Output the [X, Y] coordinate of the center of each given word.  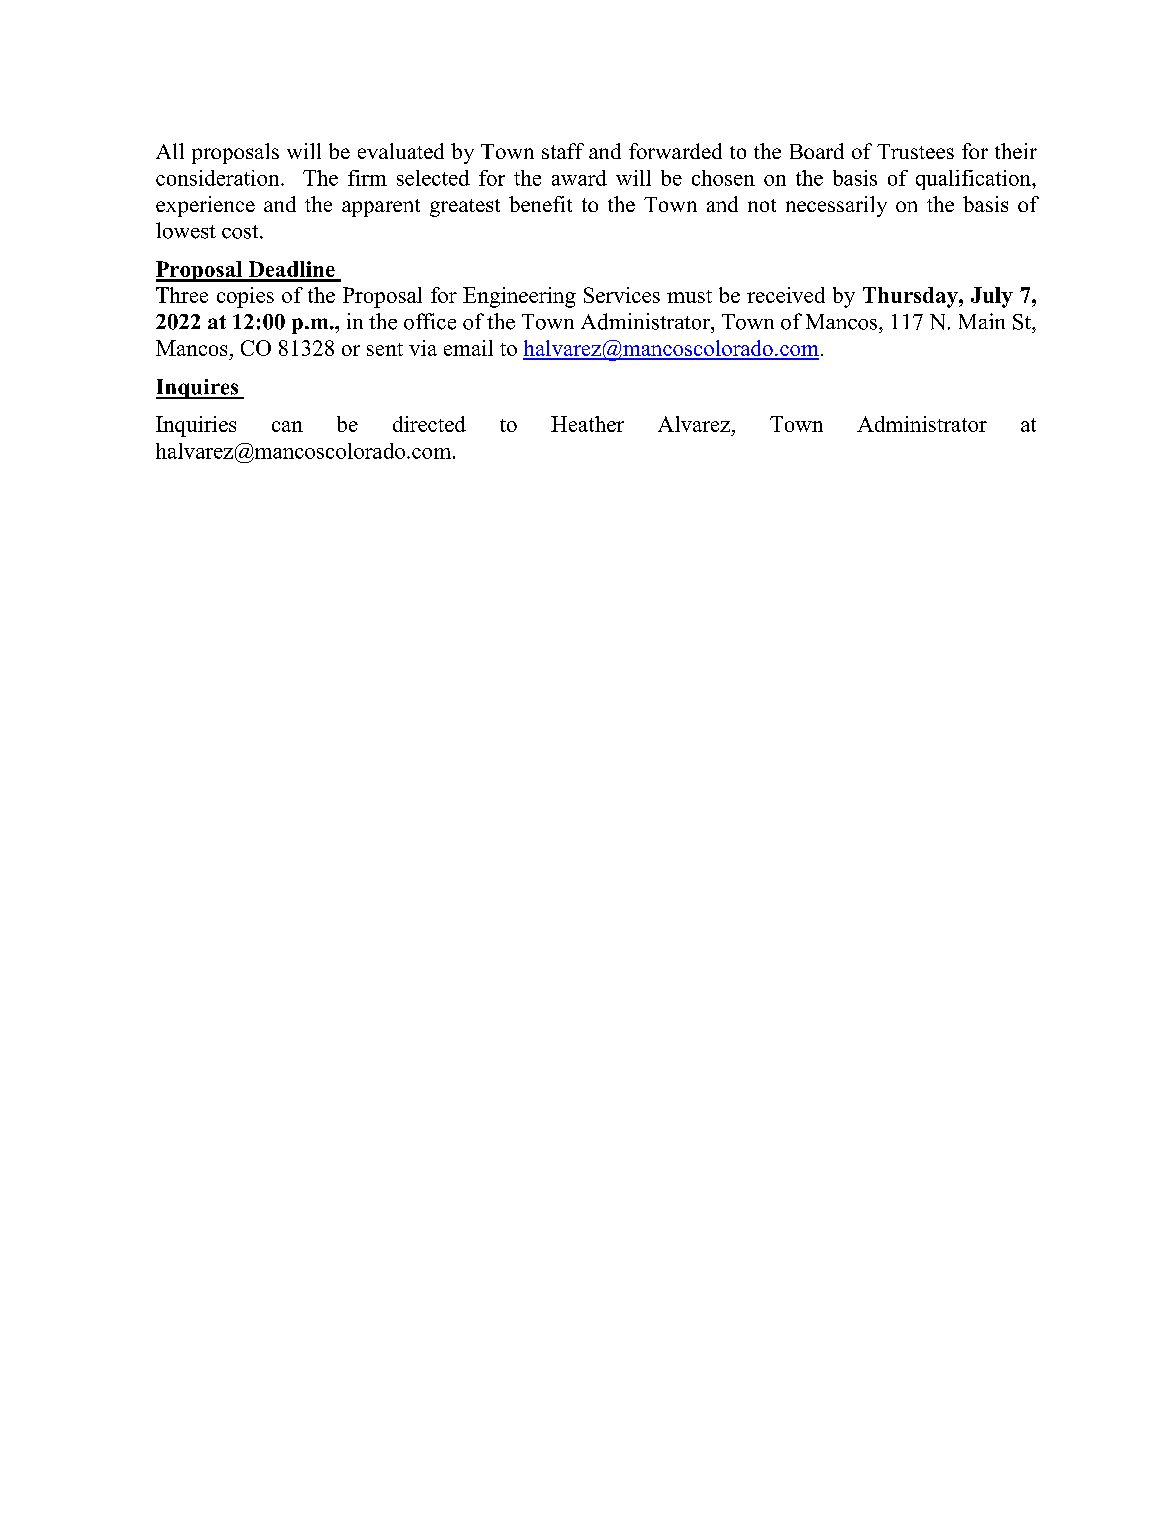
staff [563, 151]
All [170, 151]
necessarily [836, 206]
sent [385, 349]
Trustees [915, 151]
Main [982, 321]
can [287, 426]
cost [241, 232]
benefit [540, 204]
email [468, 348]
